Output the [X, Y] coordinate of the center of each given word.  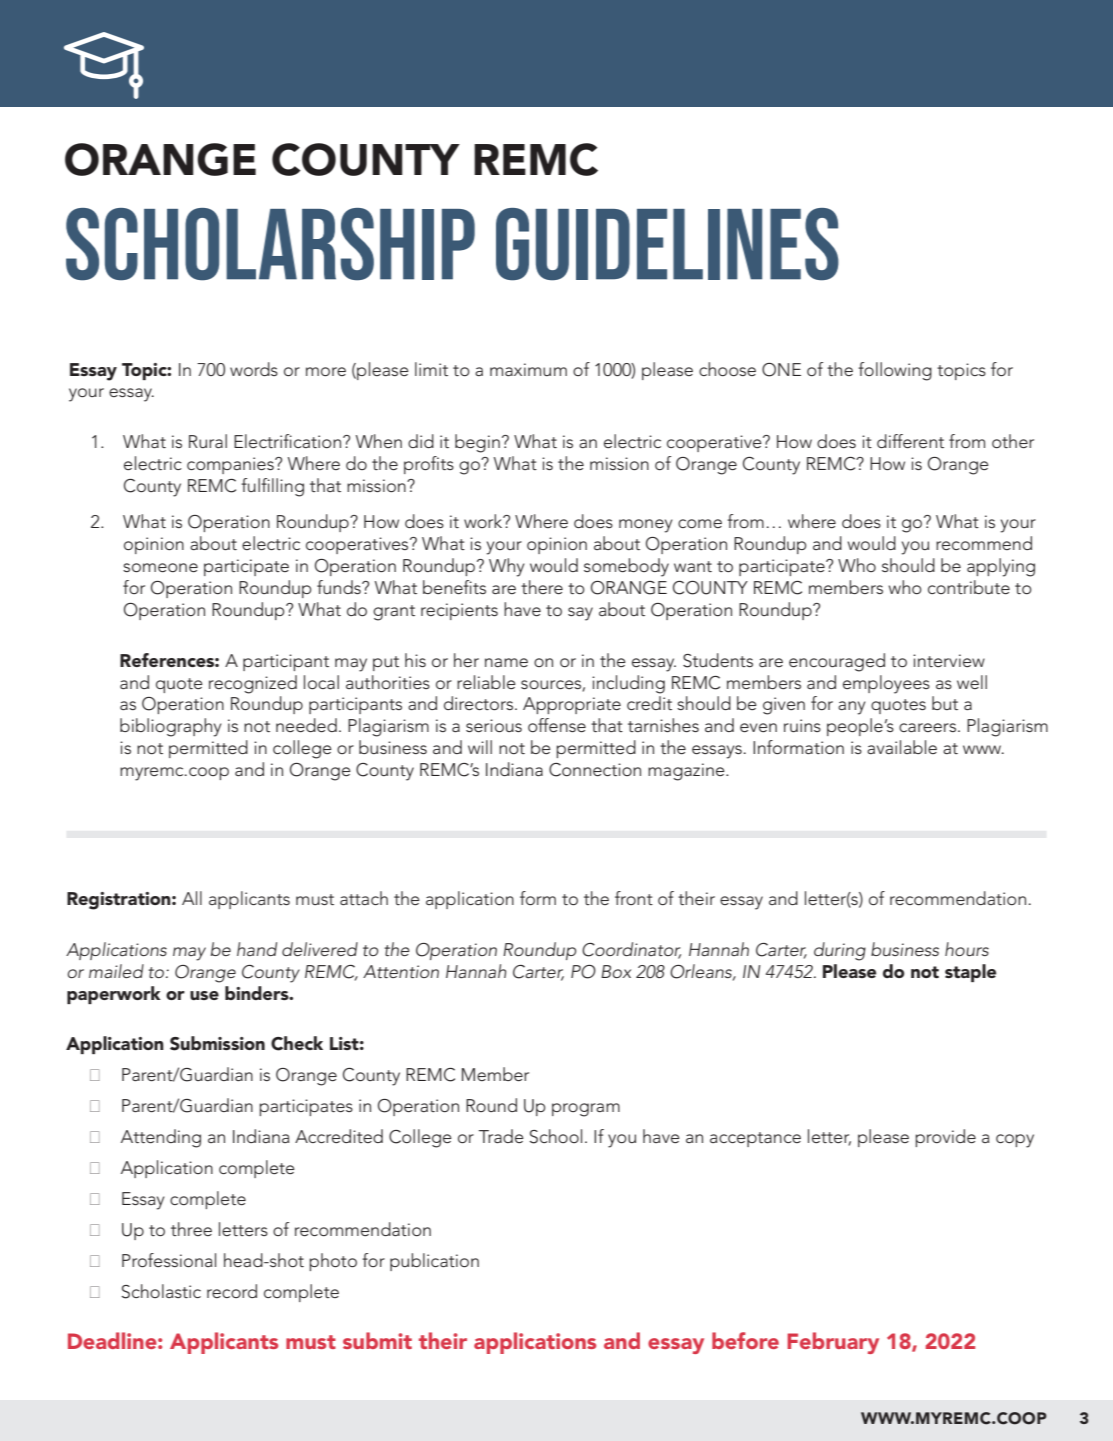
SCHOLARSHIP [270, 244]
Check [297, 1043]
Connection [595, 770]
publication [434, 1262]
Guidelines [667, 244]
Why [507, 567]
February [833, 1343]
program [586, 1110]
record [232, 1291]
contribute [969, 587]
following [895, 371]
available [902, 747]
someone [160, 568]
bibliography [171, 727]
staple [970, 973]
